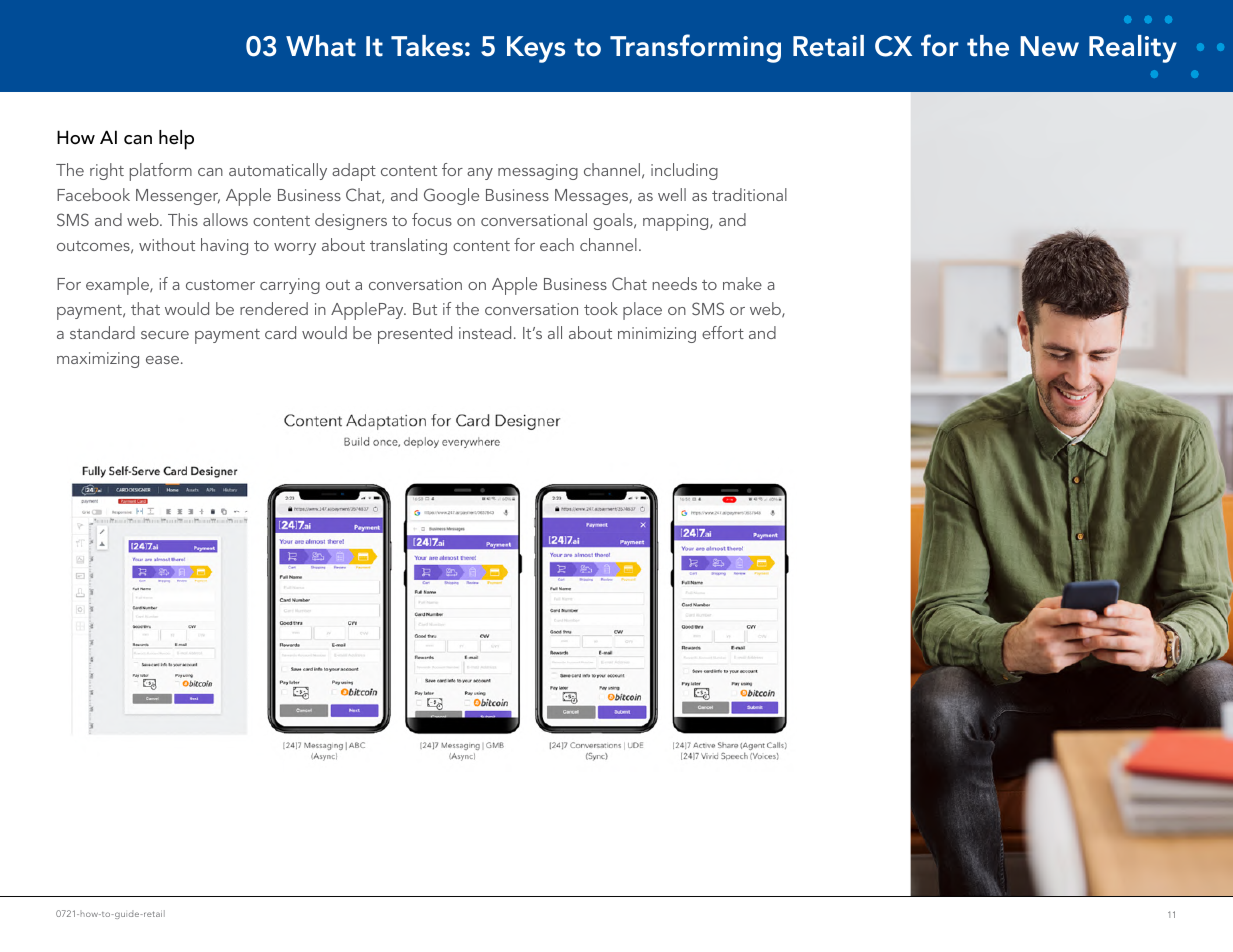  I want to click on New, so click(1049, 46).
